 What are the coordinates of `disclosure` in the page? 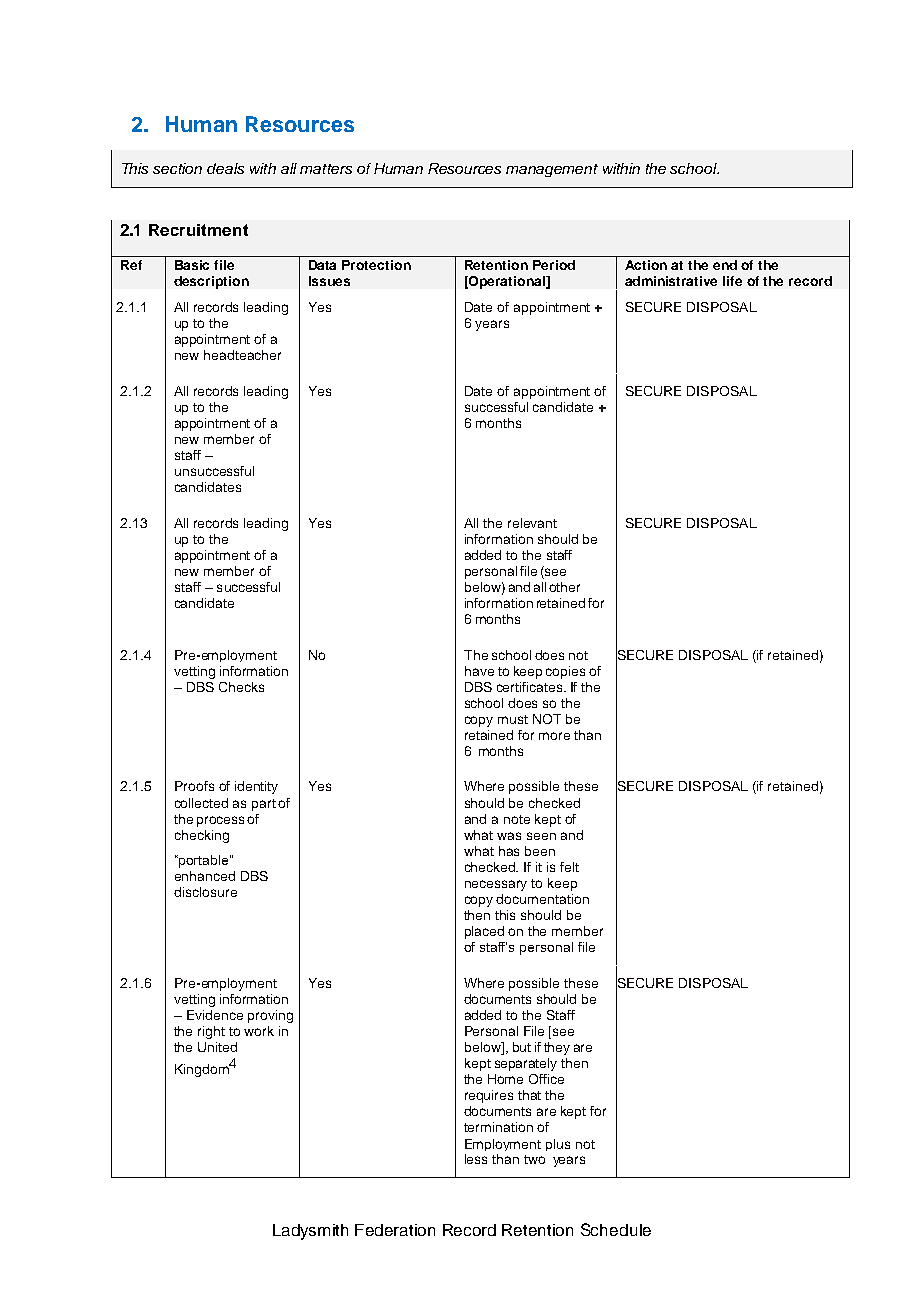 It's located at (205, 892).
